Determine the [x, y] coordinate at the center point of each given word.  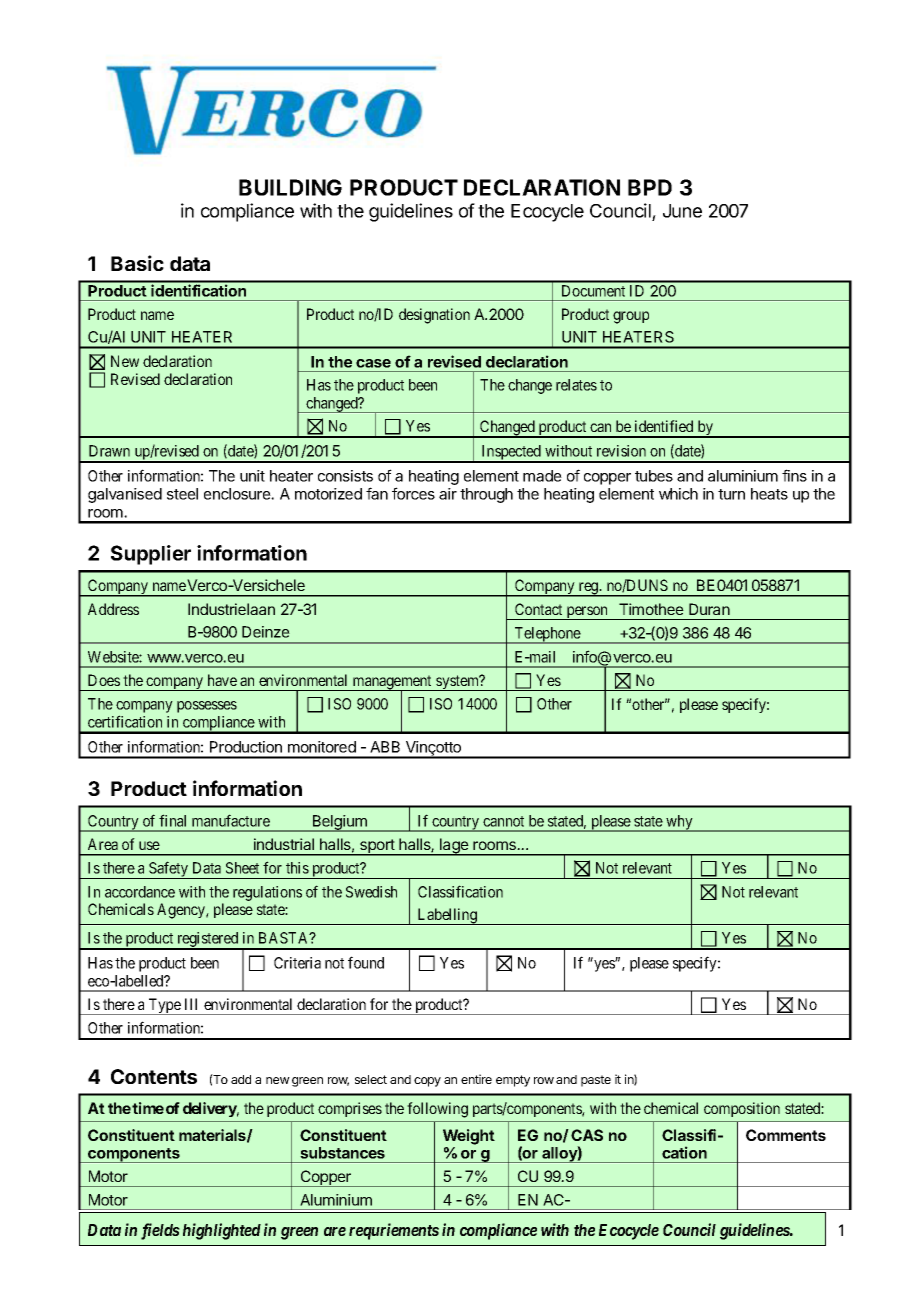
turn [731, 494]
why [679, 823]
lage [454, 847]
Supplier [151, 555]
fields [160, 1231]
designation [434, 316]
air [448, 494]
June [682, 211]
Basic [137, 263]
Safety [168, 870]
